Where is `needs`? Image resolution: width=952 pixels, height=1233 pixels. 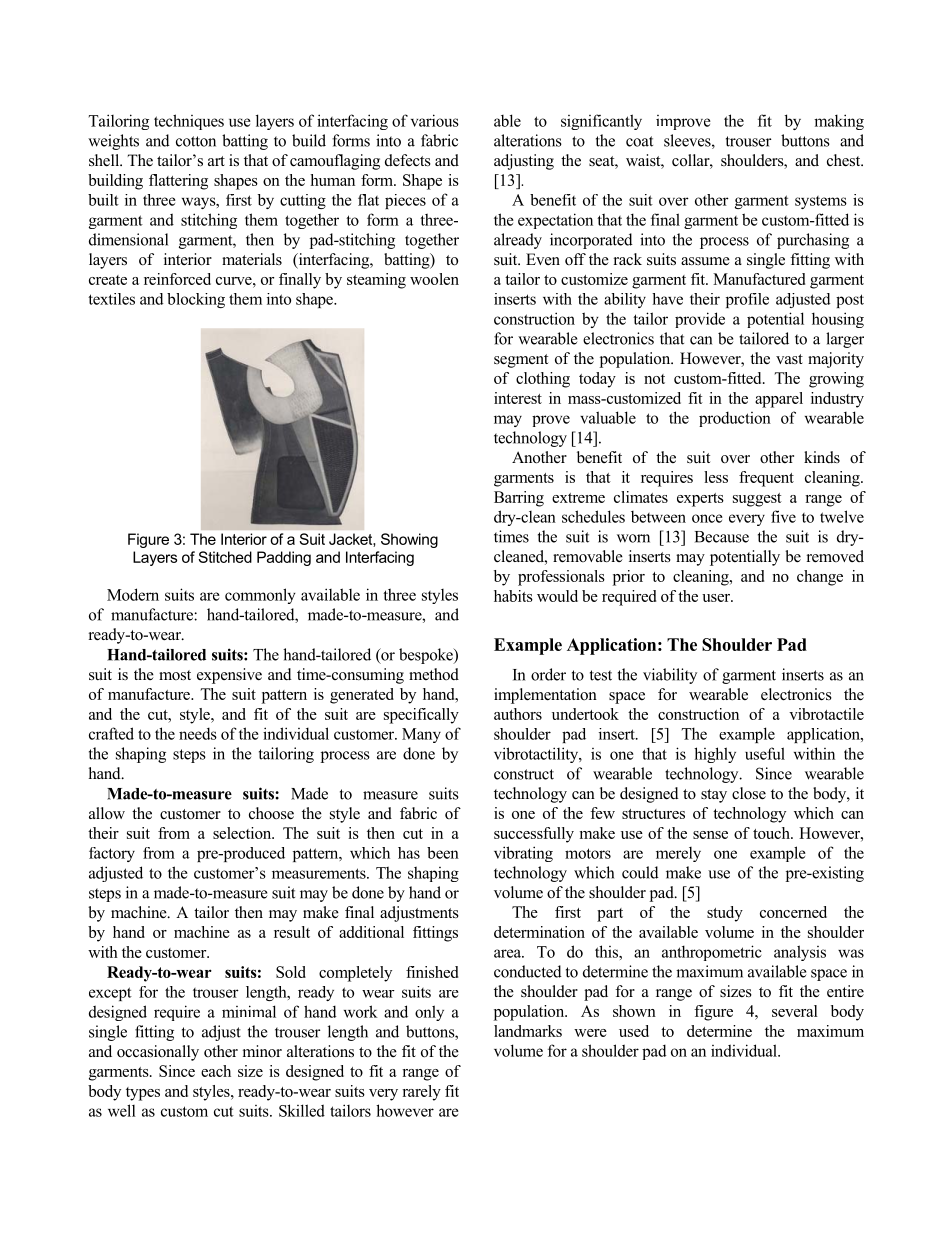 needs is located at coordinates (198, 733).
